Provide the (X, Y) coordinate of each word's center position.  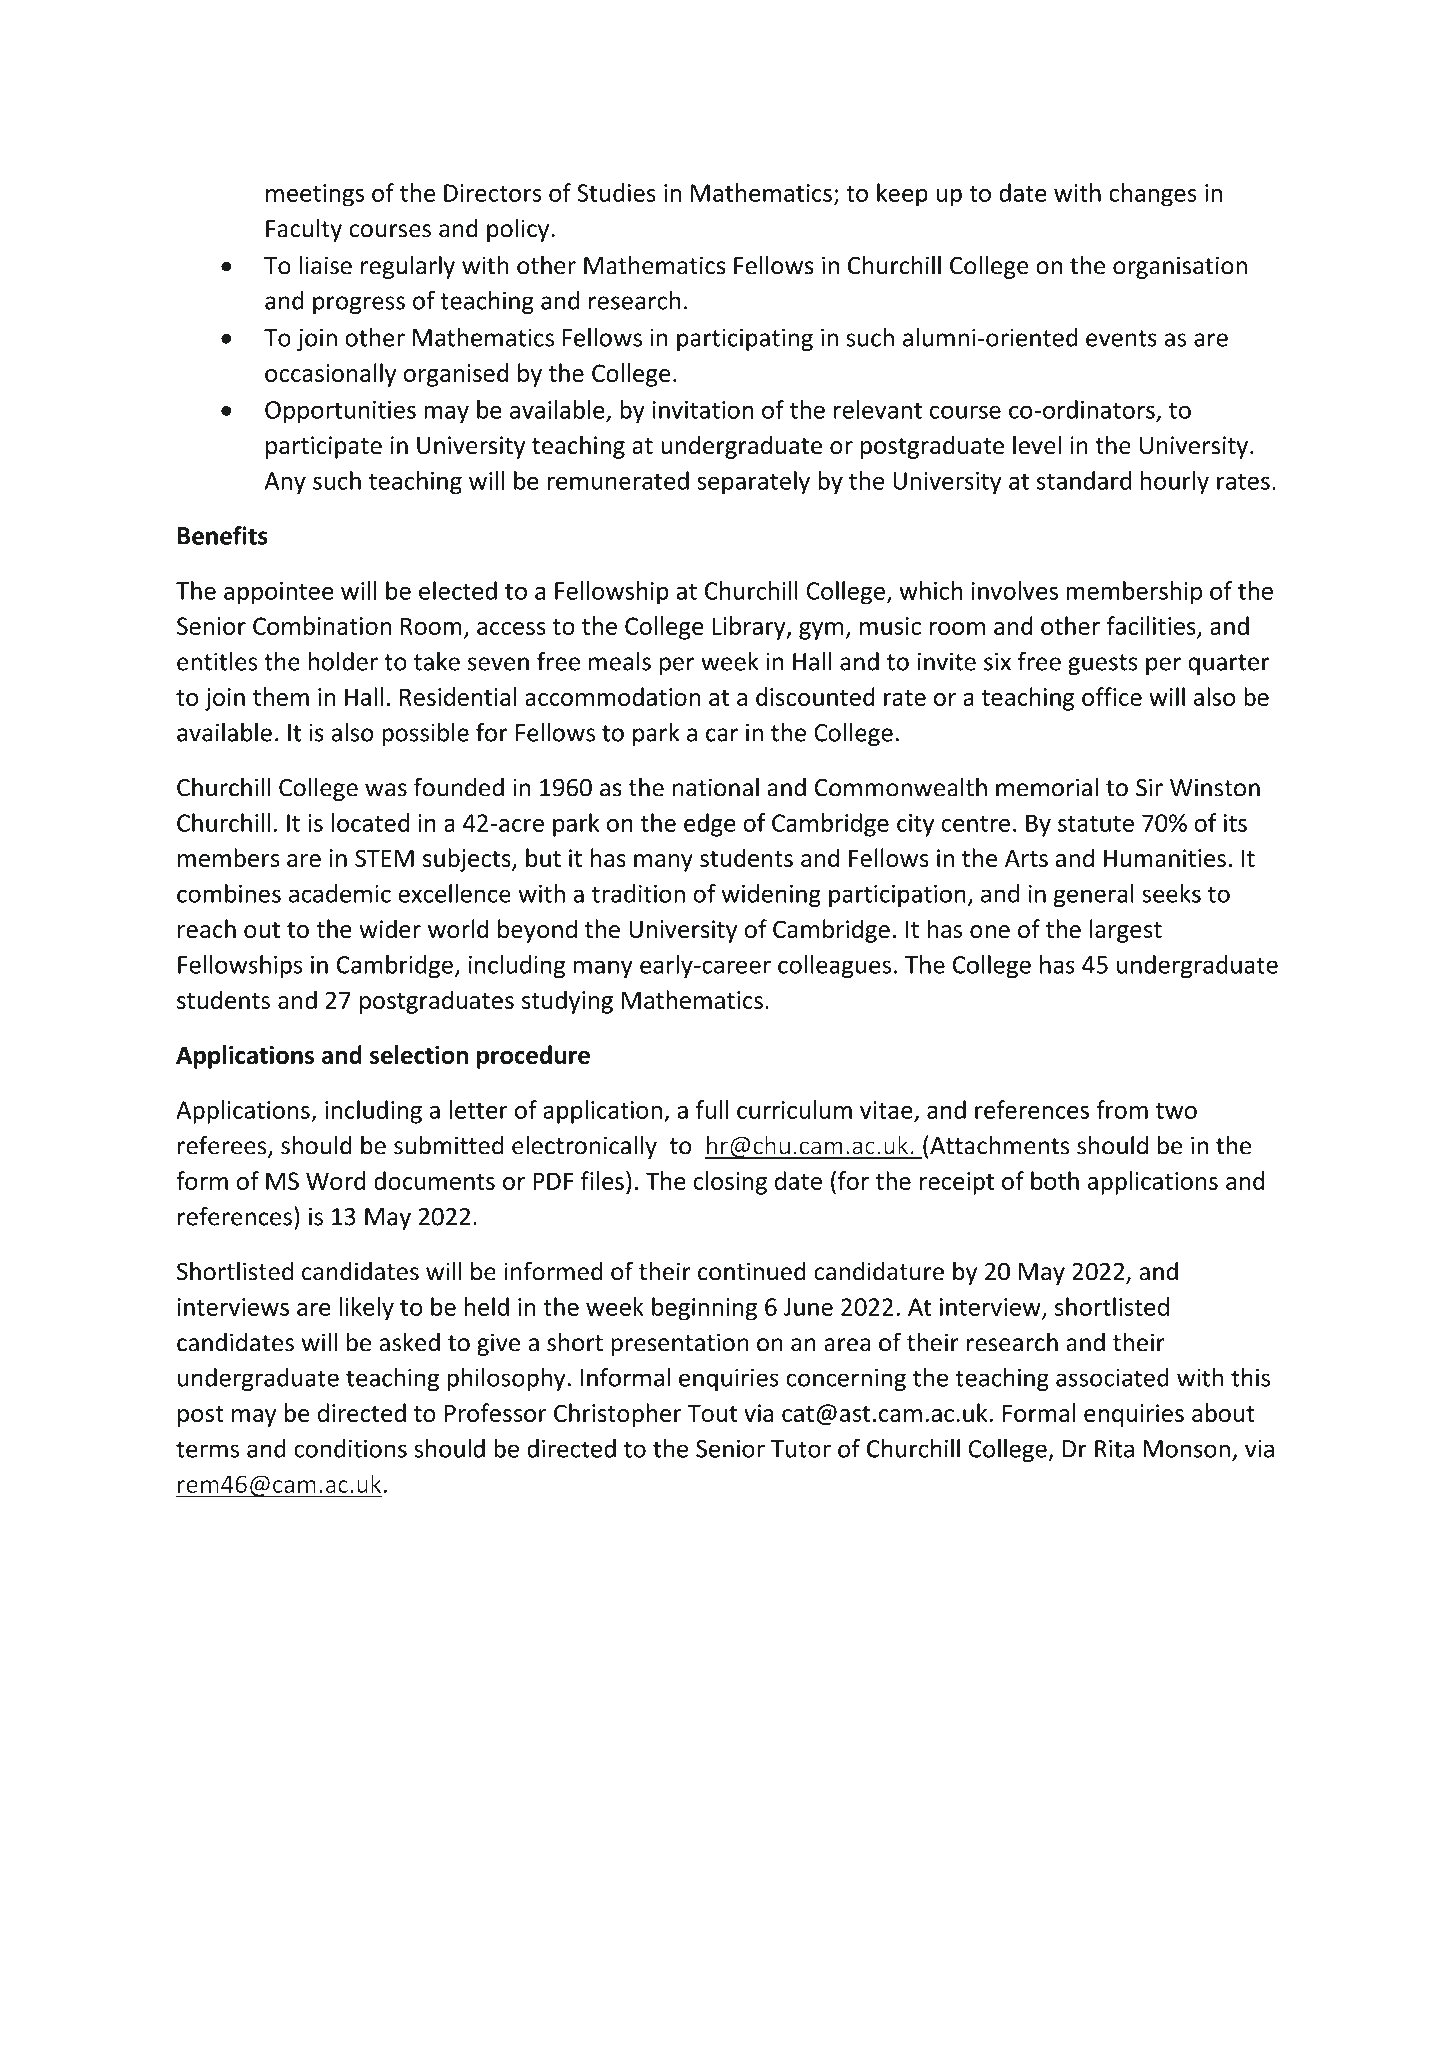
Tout (712, 1413)
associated (1112, 1377)
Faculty (304, 230)
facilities (1151, 625)
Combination (322, 625)
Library (750, 628)
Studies (616, 192)
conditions (350, 1448)
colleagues (834, 967)
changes (1153, 195)
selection (419, 1054)
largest (1126, 931)
